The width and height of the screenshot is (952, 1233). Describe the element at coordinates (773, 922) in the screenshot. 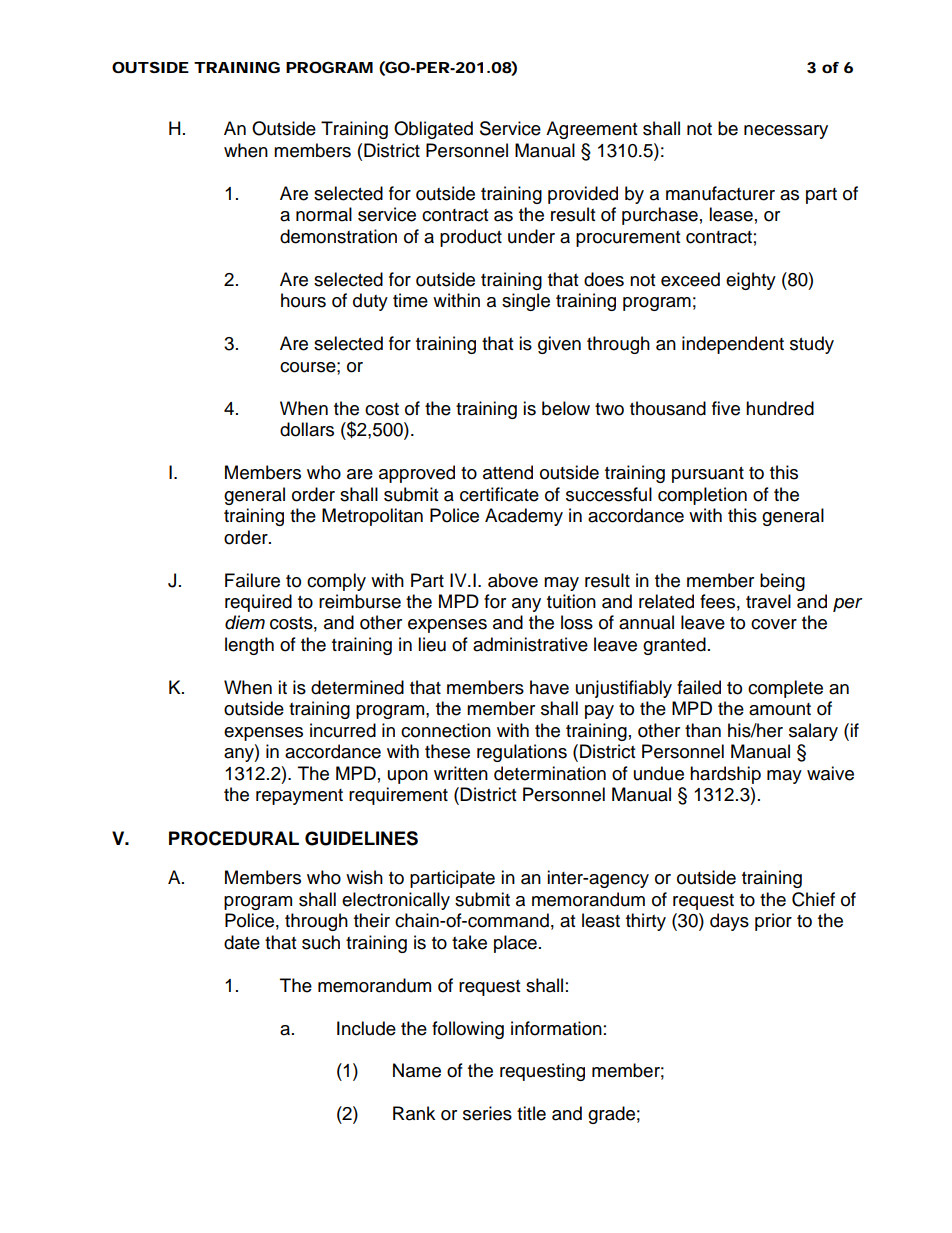

I see `prior` at that location.
